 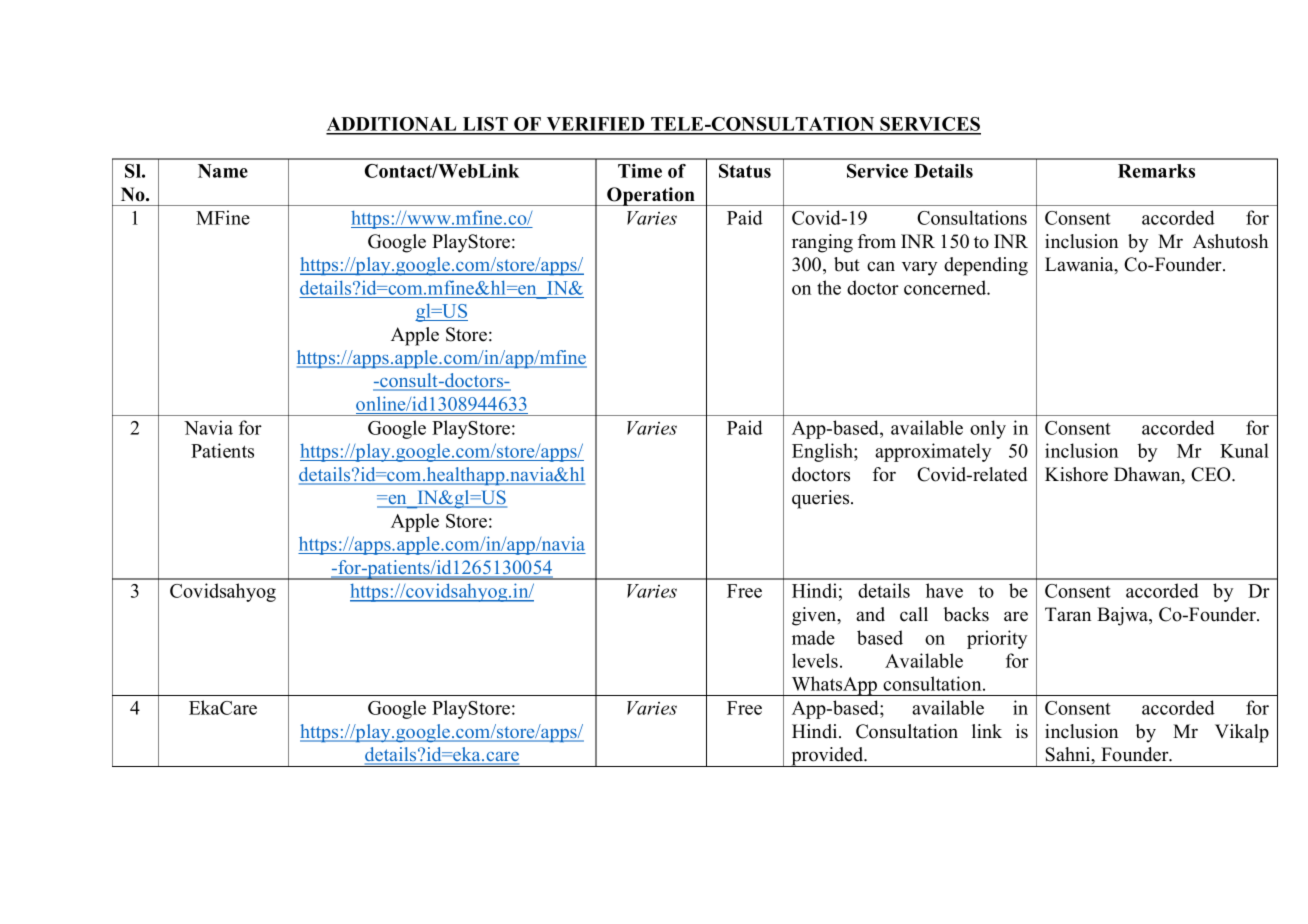 I want to click on only, so click(x=988, y=429).
